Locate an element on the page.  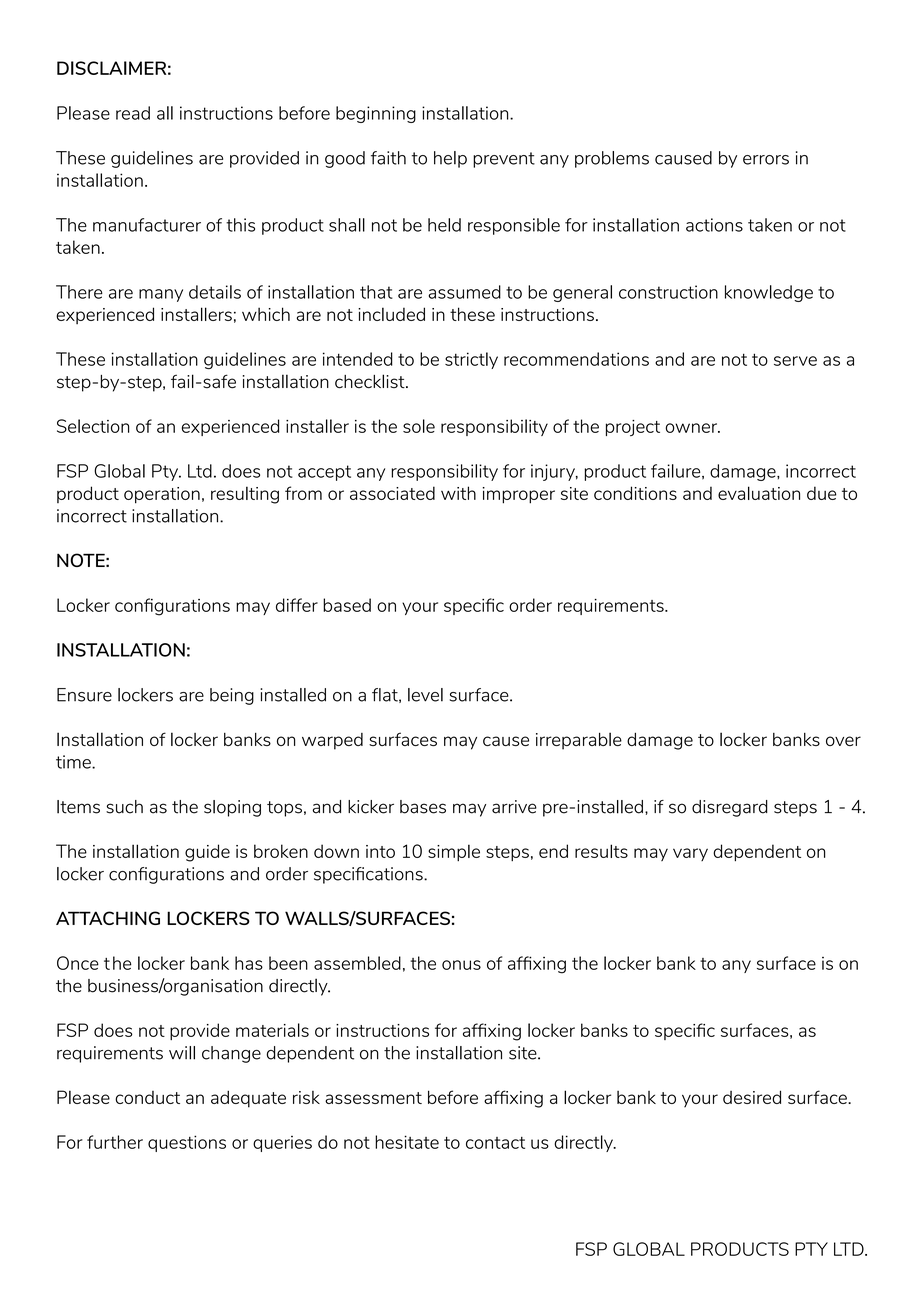
read is located at coordinates (133, 113).
